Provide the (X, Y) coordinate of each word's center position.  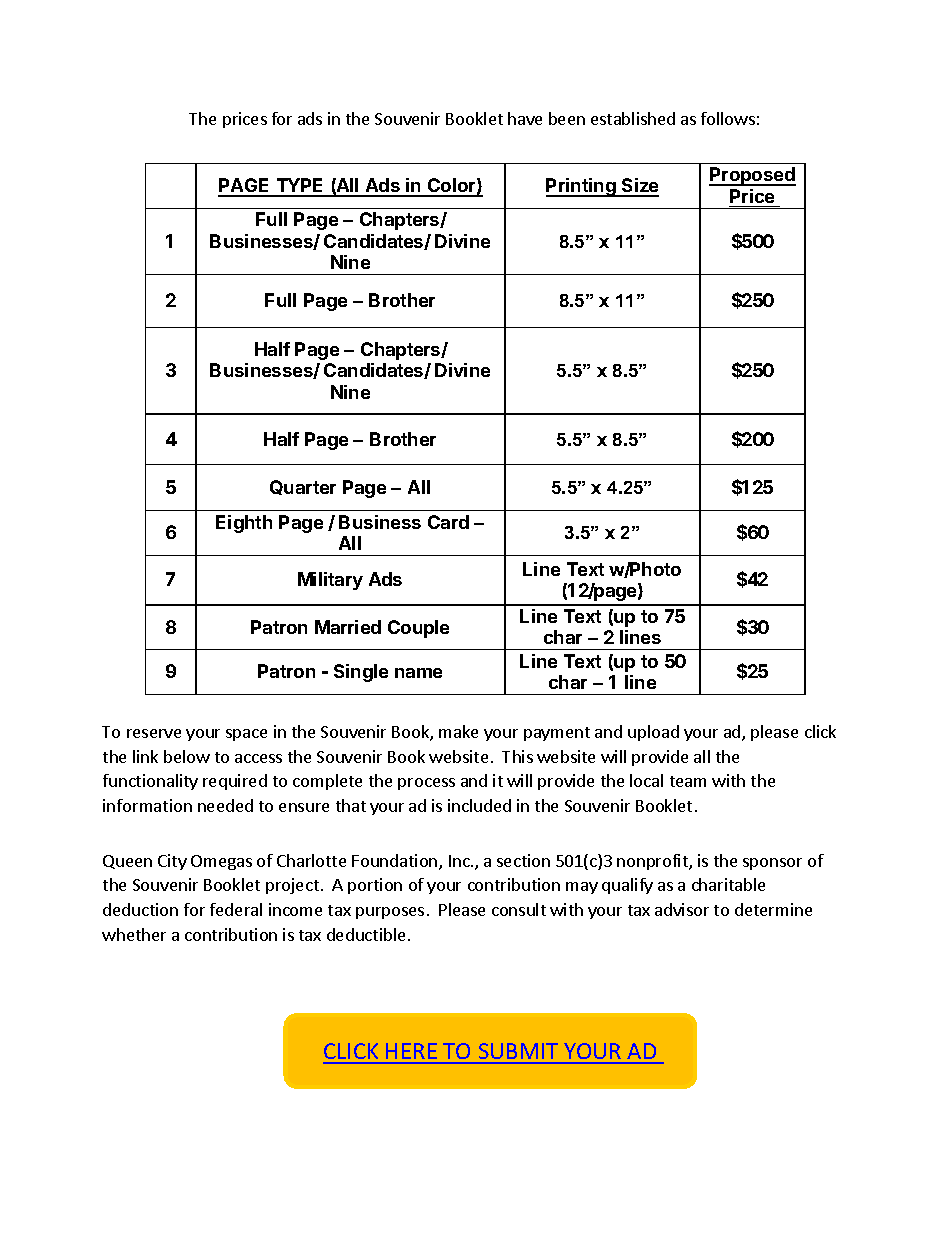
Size (639, 187)
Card (448, 522)
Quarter (303, 487)
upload (653, 733)
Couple (418, 629)
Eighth (244, 524)
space (246, 735)
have (525, 118)
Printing (582, 187)
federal (236, 909)
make (458, 731)
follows (728, 118)
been (567, 118)
